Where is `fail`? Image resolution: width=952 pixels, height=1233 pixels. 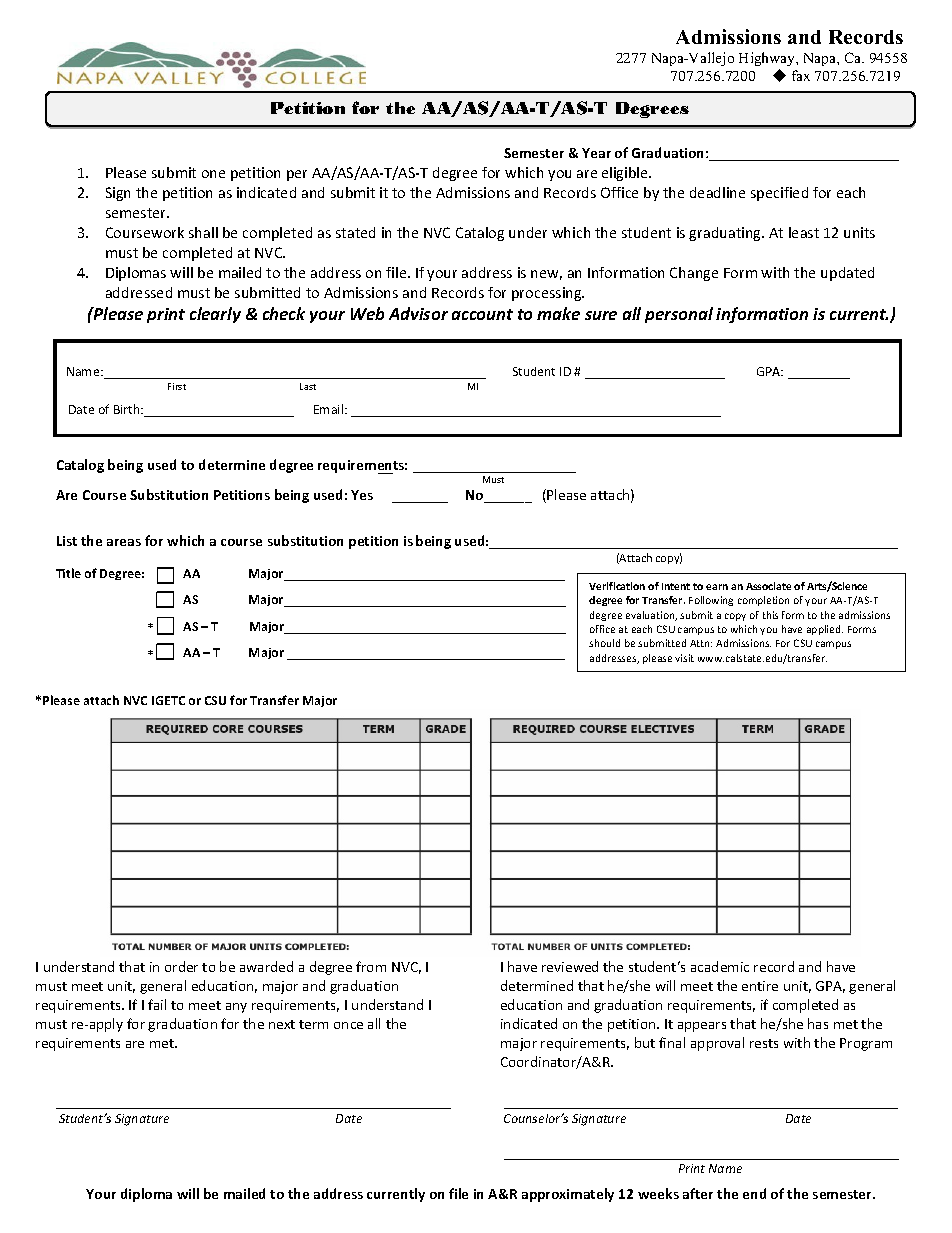 fail is located at coordinates (157, 1004).
